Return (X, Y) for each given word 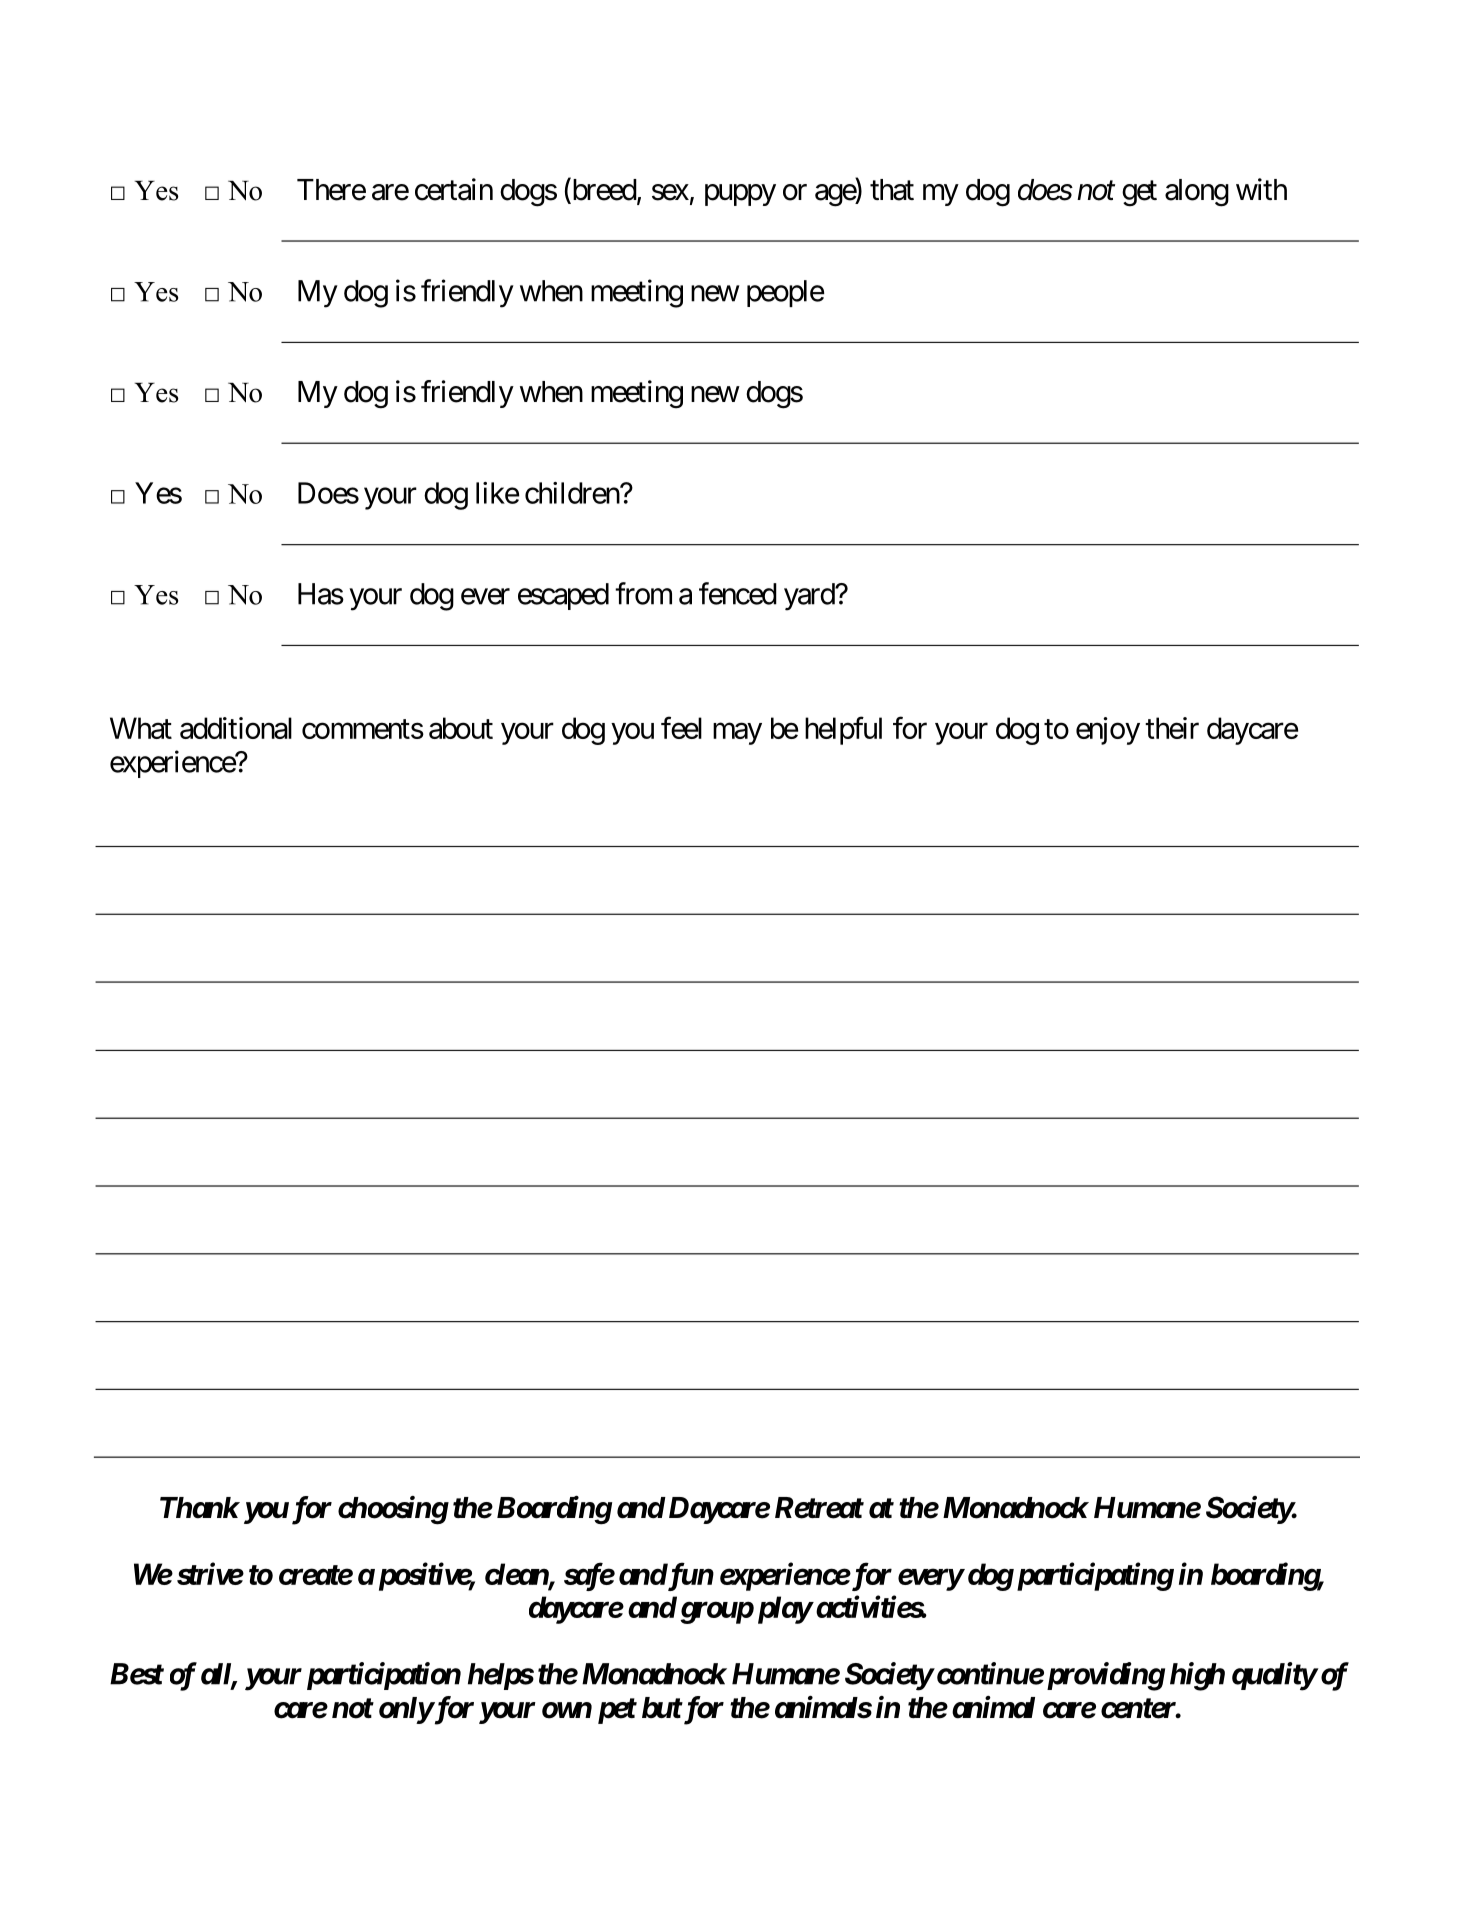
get (1139, 194)
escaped (563, 596)
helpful (843, 730)
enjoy (1108, 731)
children (573, 493)
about (461, 728)
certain (454, 189)
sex (670, 192)
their (1172, 728)
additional (236, 728)
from (643, 593)
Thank (199, 1508)
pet (617, 1711)
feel (681, 727)
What (141, 728)
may (737, 734)
